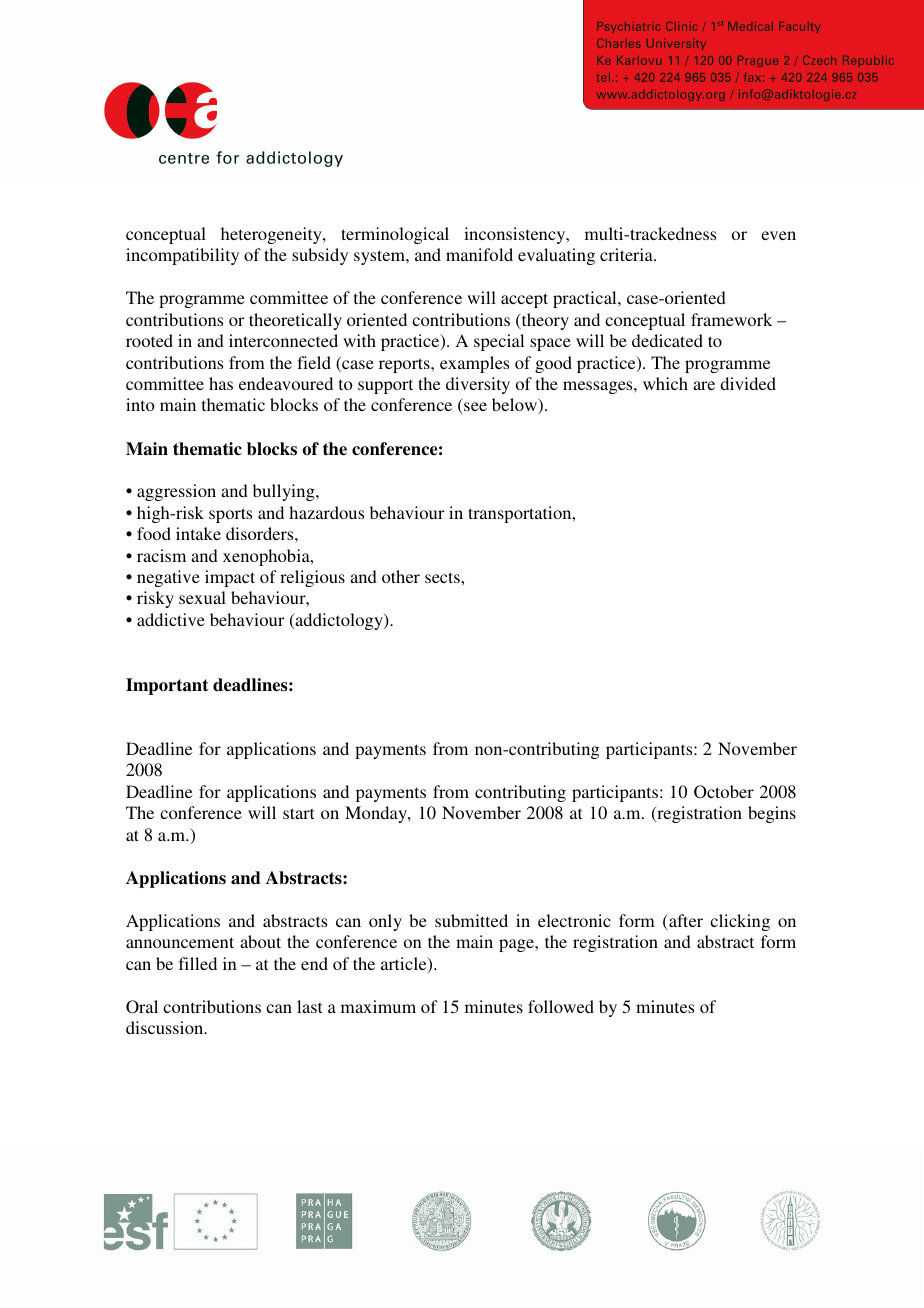  Describe the element at coordinates (479, 254) in the screenshot. I see `manifold` at that location.
